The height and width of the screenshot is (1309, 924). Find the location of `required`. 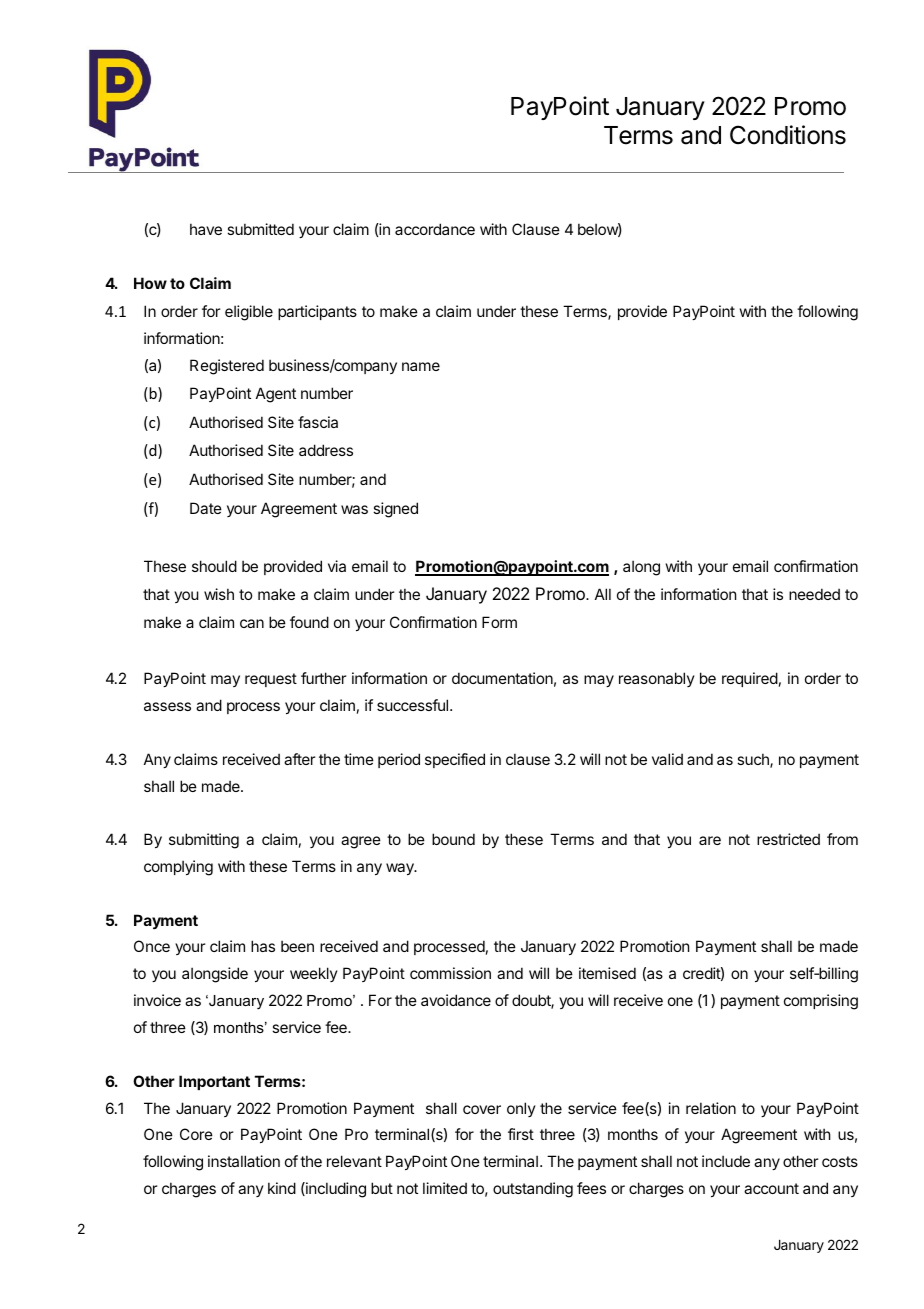

required is located at coordinates (750, 679).
